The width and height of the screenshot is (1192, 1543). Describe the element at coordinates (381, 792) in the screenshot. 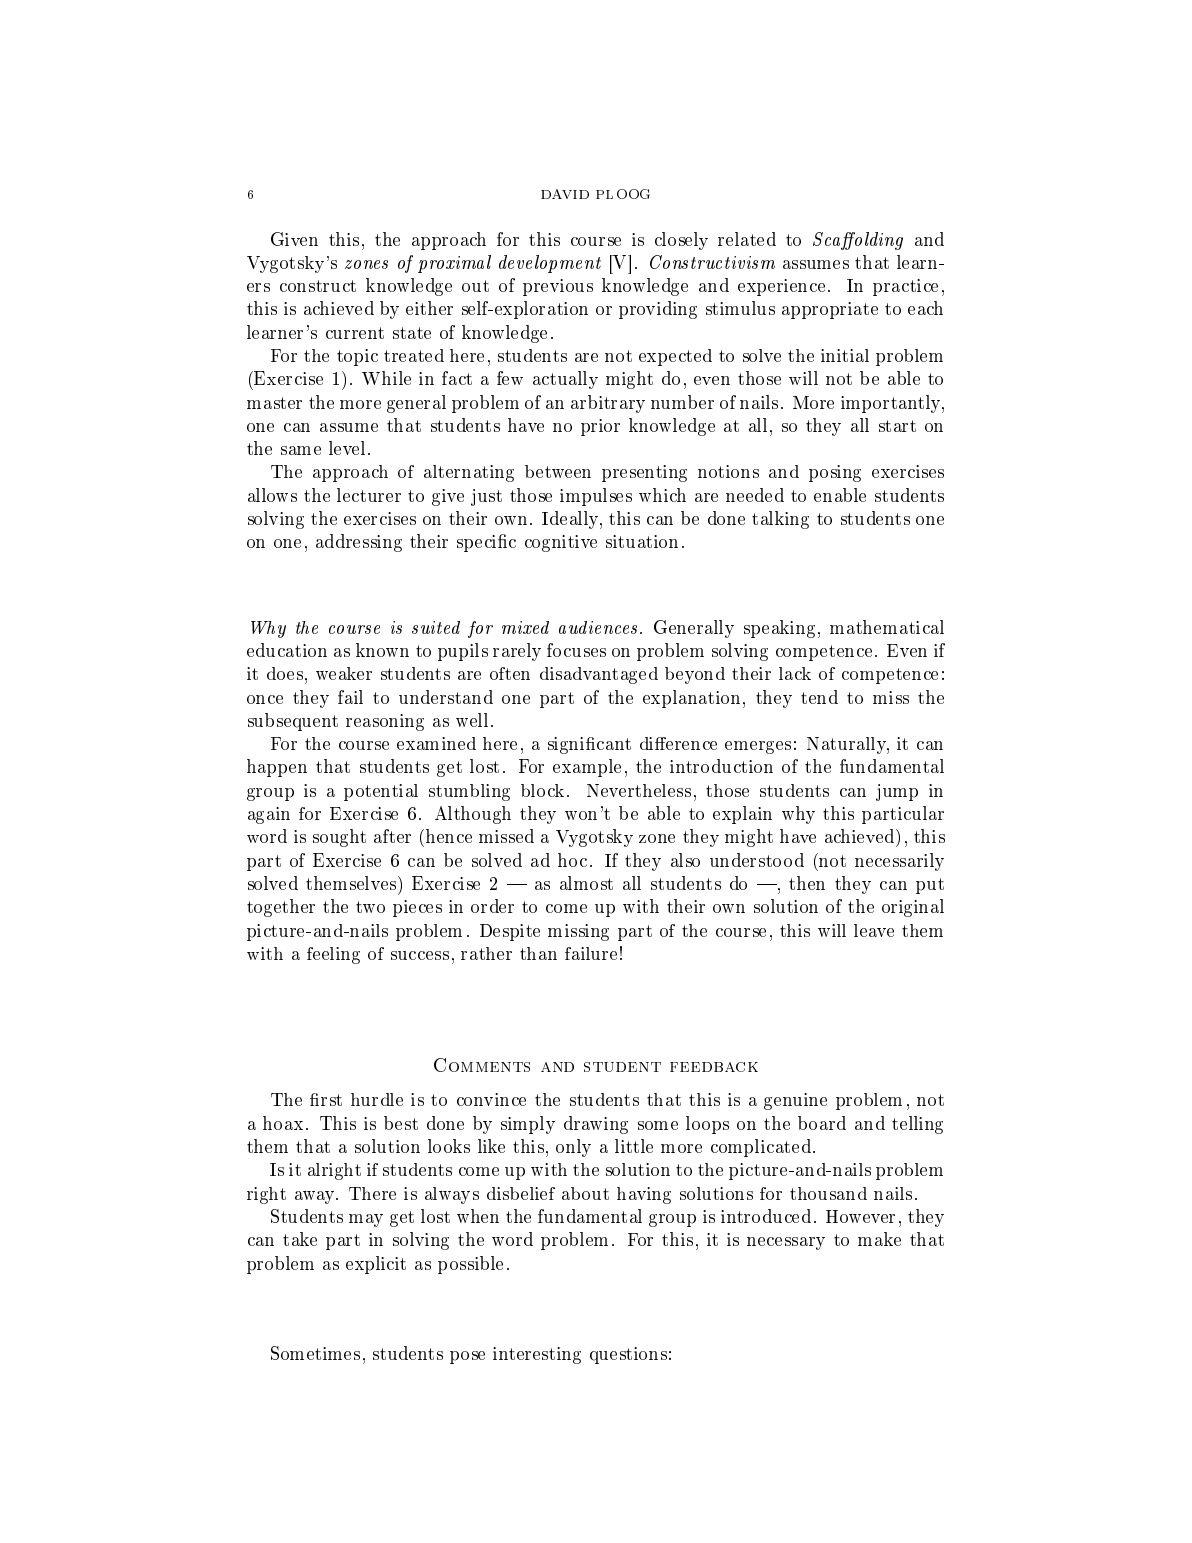

I see `potential` at that location.
